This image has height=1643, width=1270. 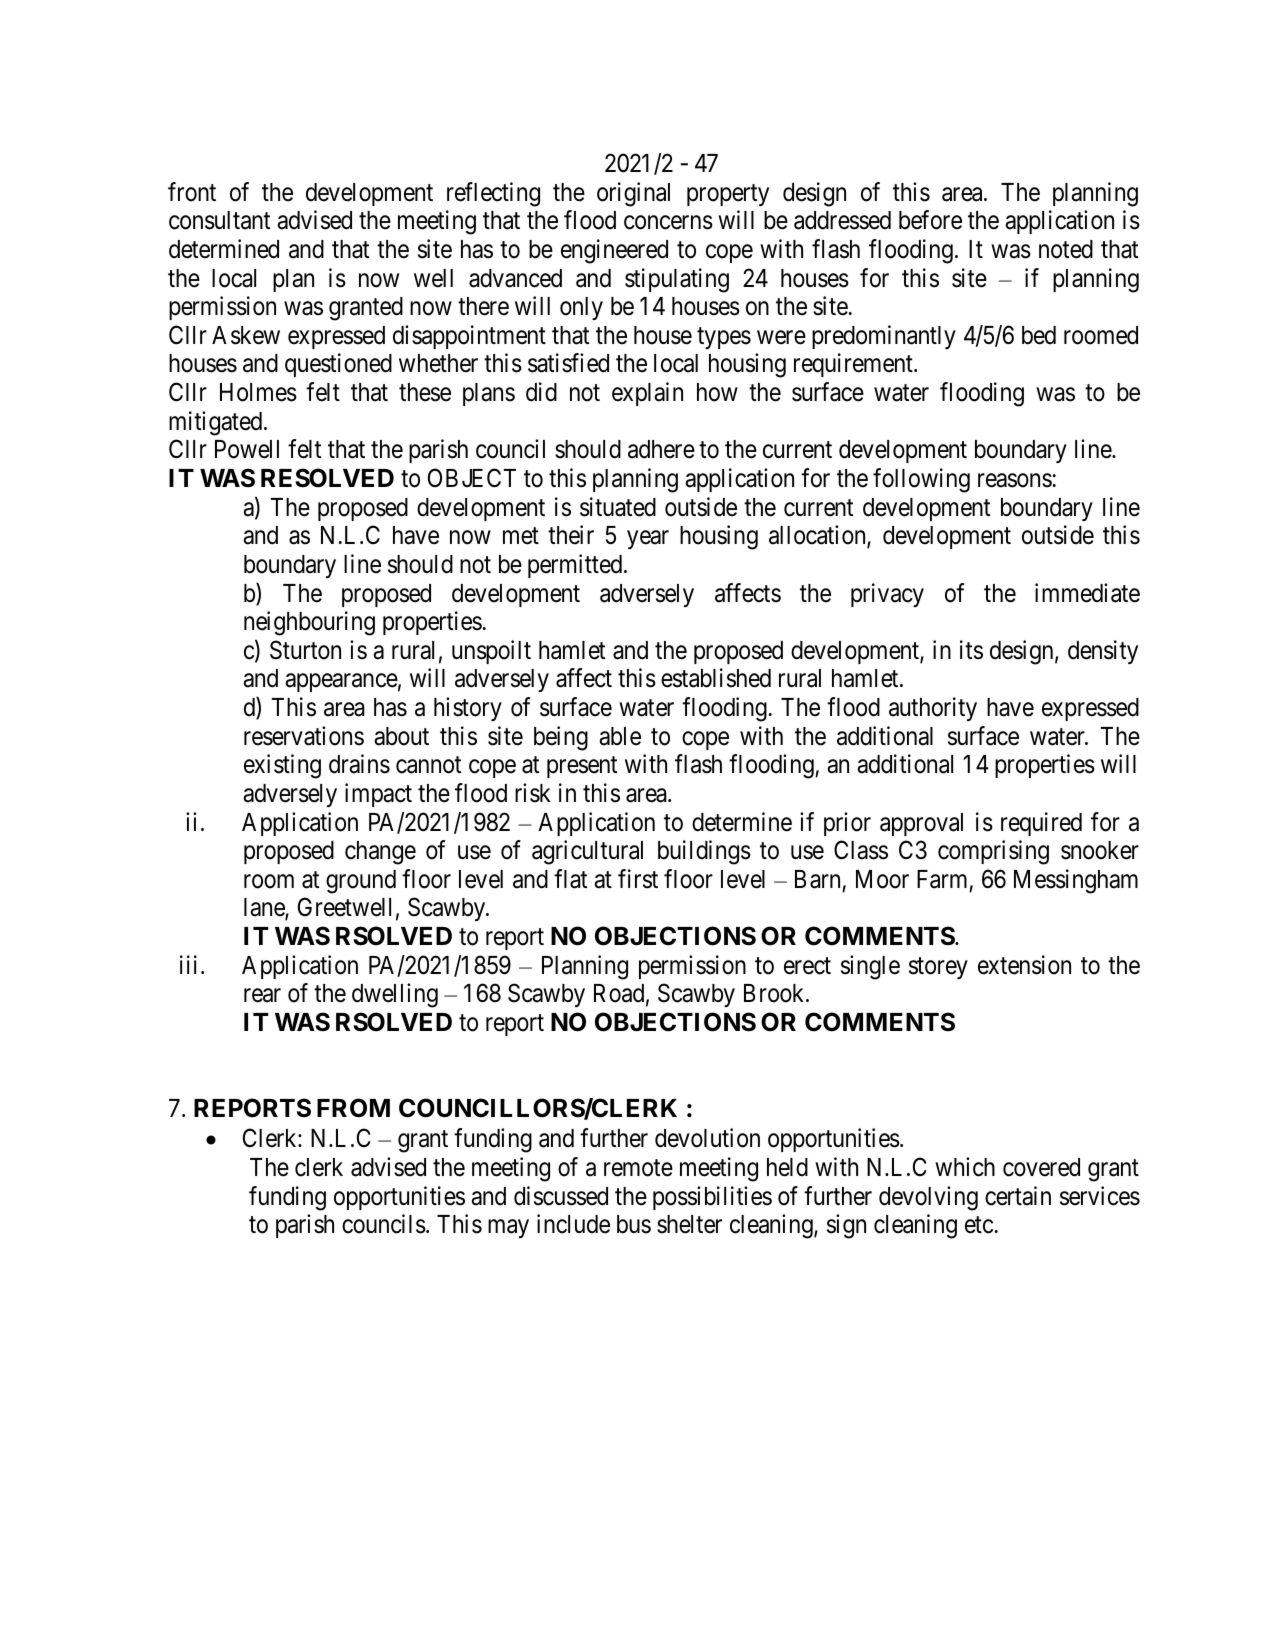 I want to click on rear, so click(x=262, y=996).
